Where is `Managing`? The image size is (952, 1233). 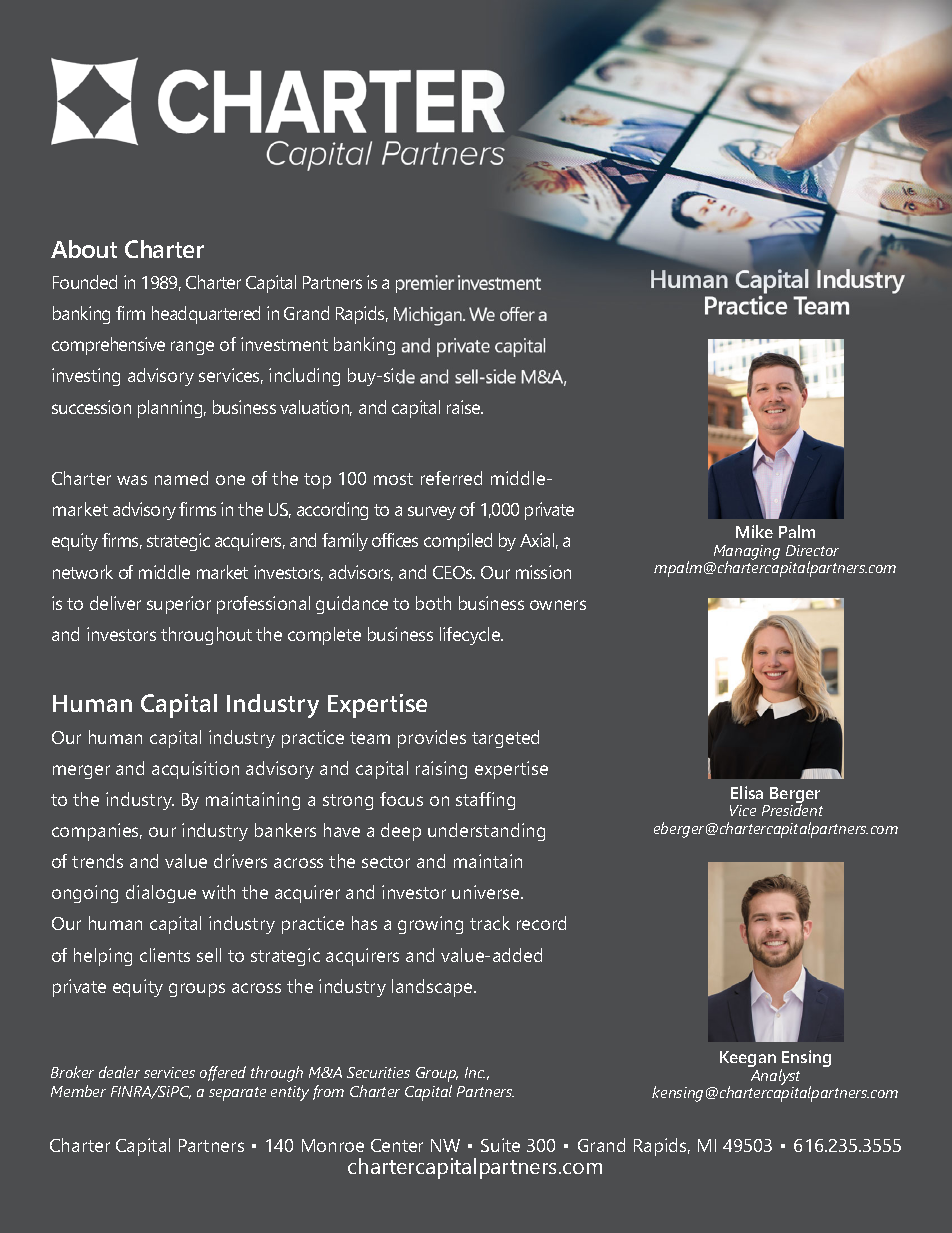 Managing is located at coordinates (747, 553).
